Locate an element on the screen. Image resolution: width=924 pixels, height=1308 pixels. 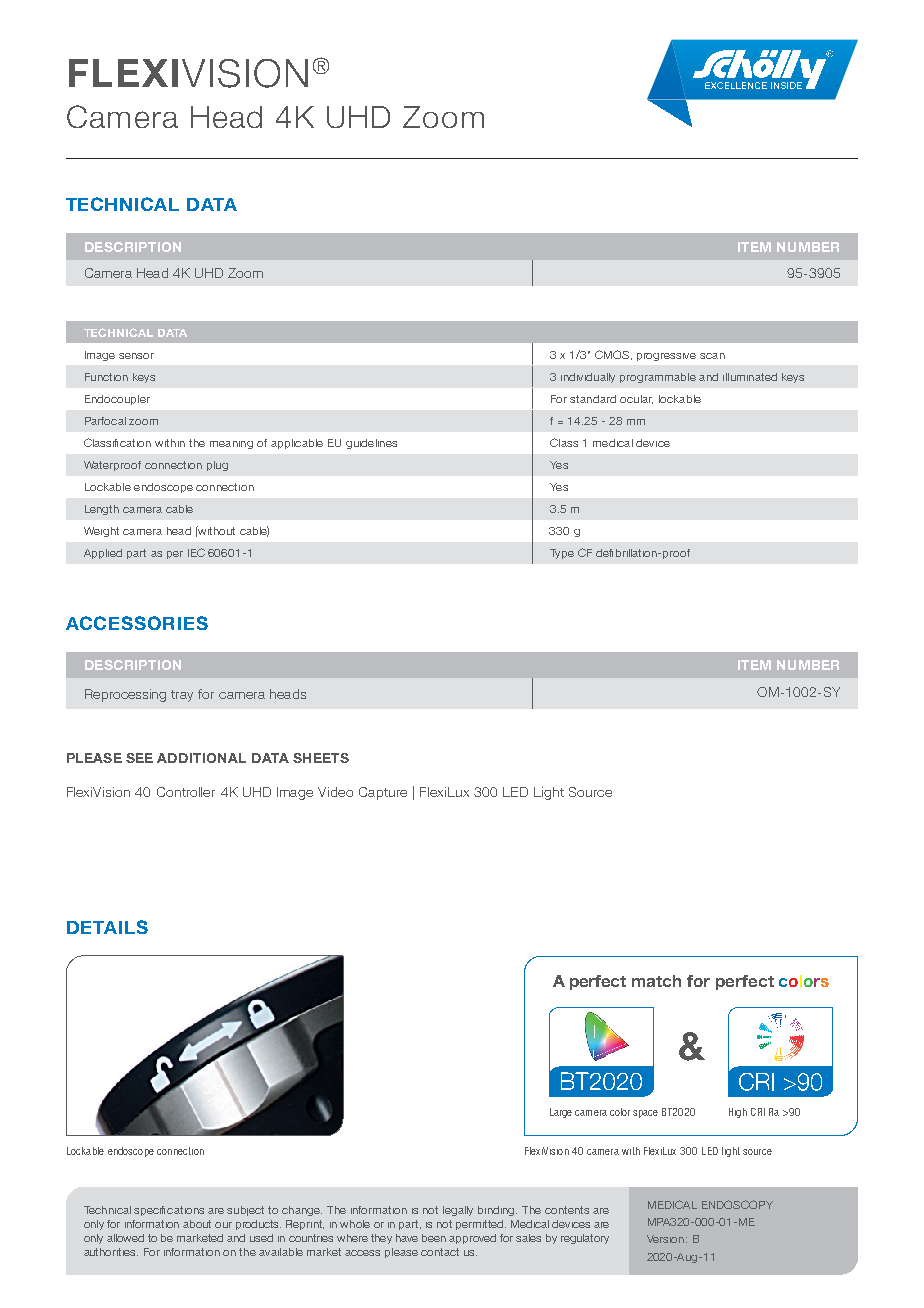
SHEETS is located at coordinates (321, 758).
